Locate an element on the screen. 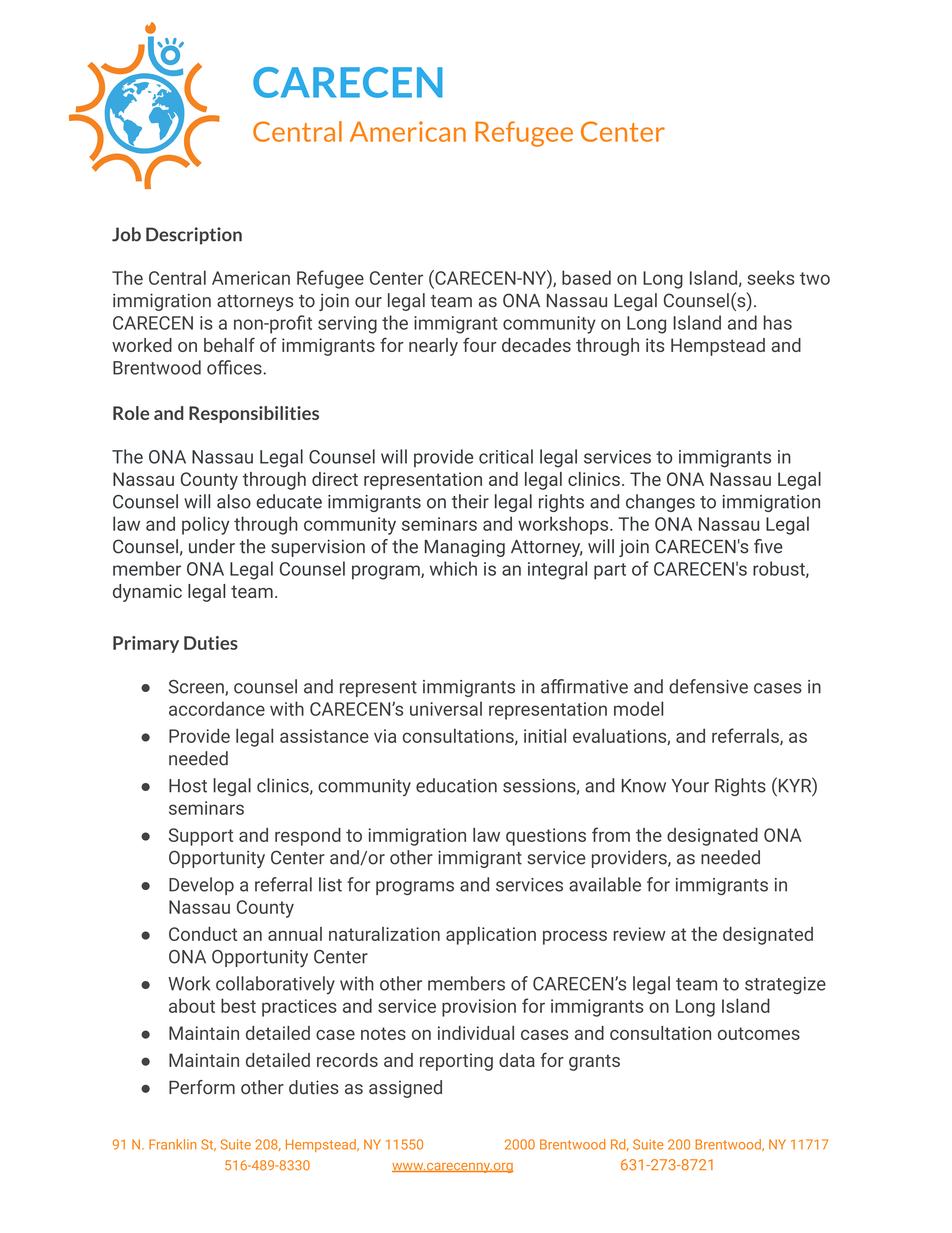 This screenshot has width=952, height=1233. Support is located at coordinates (201, 837).
